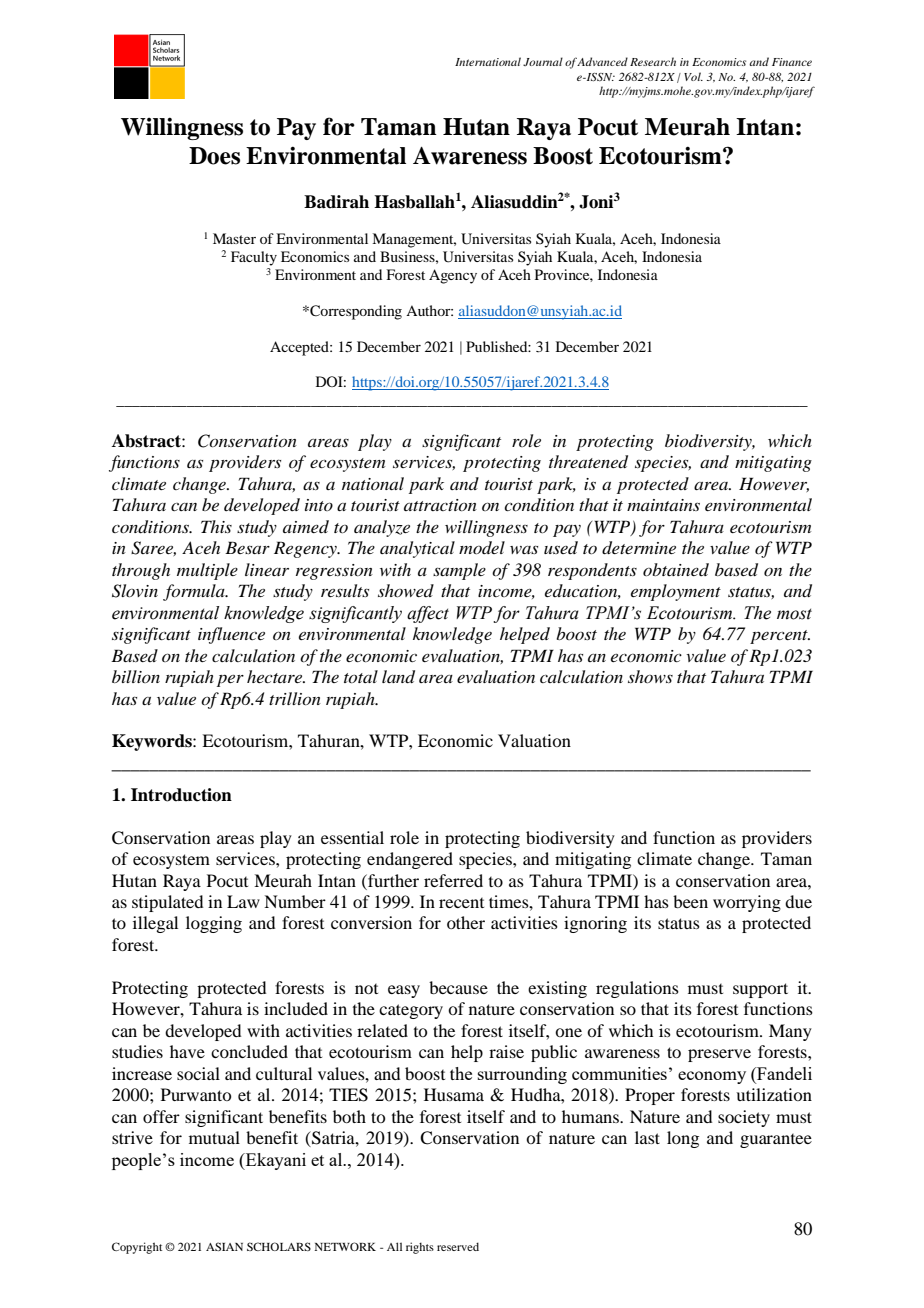 This screenshot has height=1308, width=924. I want to click on Vol, so click(693, 76).
